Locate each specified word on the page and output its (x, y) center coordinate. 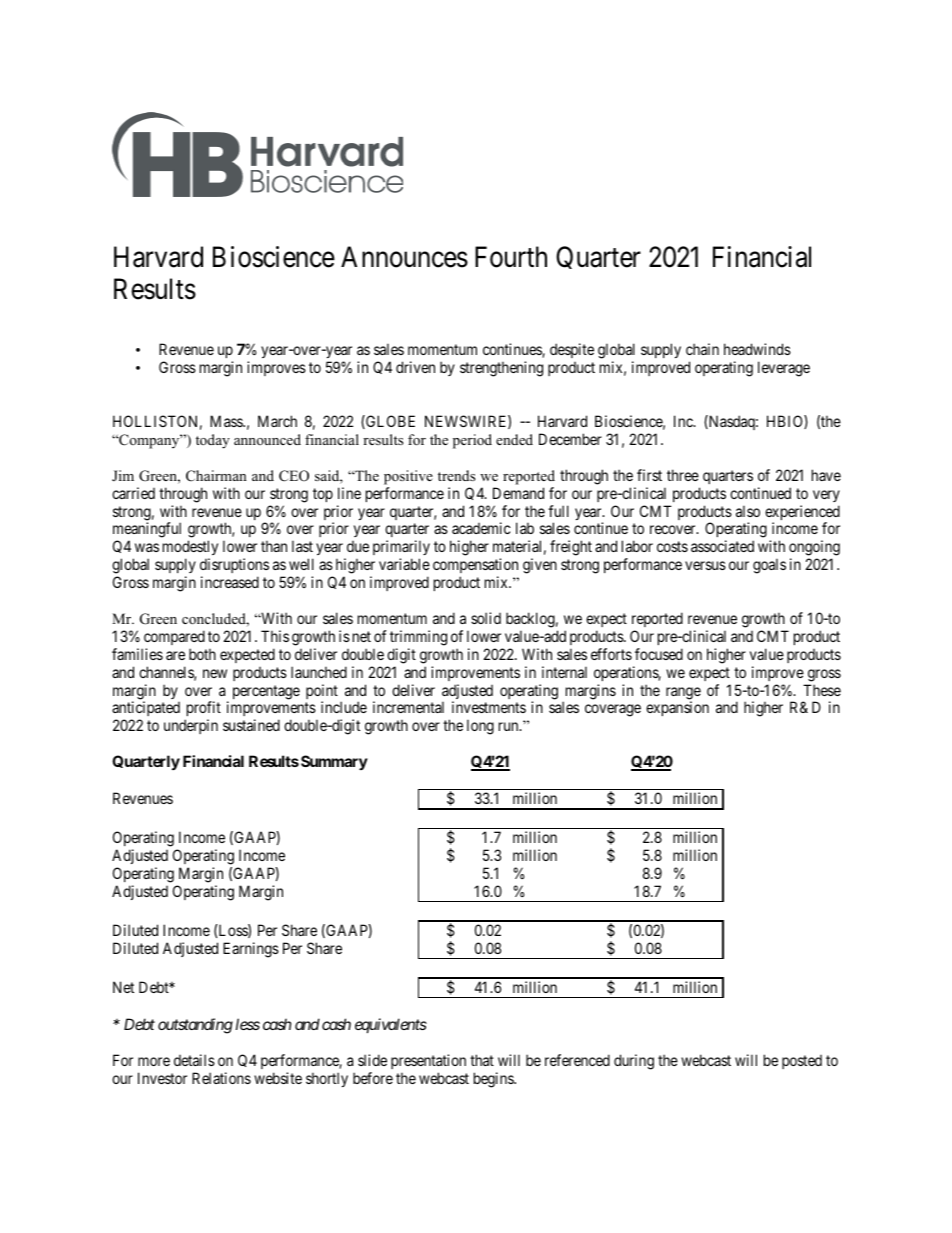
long (480, 727)
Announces (404, 257)
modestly (190, 549)
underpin (191, 726)
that (482, 1060)
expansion (677, 708)
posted (802, 1062)
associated (722, 546)
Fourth (511, 257)
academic (481, 528)
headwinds (757, 349)
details (194, 1060)
